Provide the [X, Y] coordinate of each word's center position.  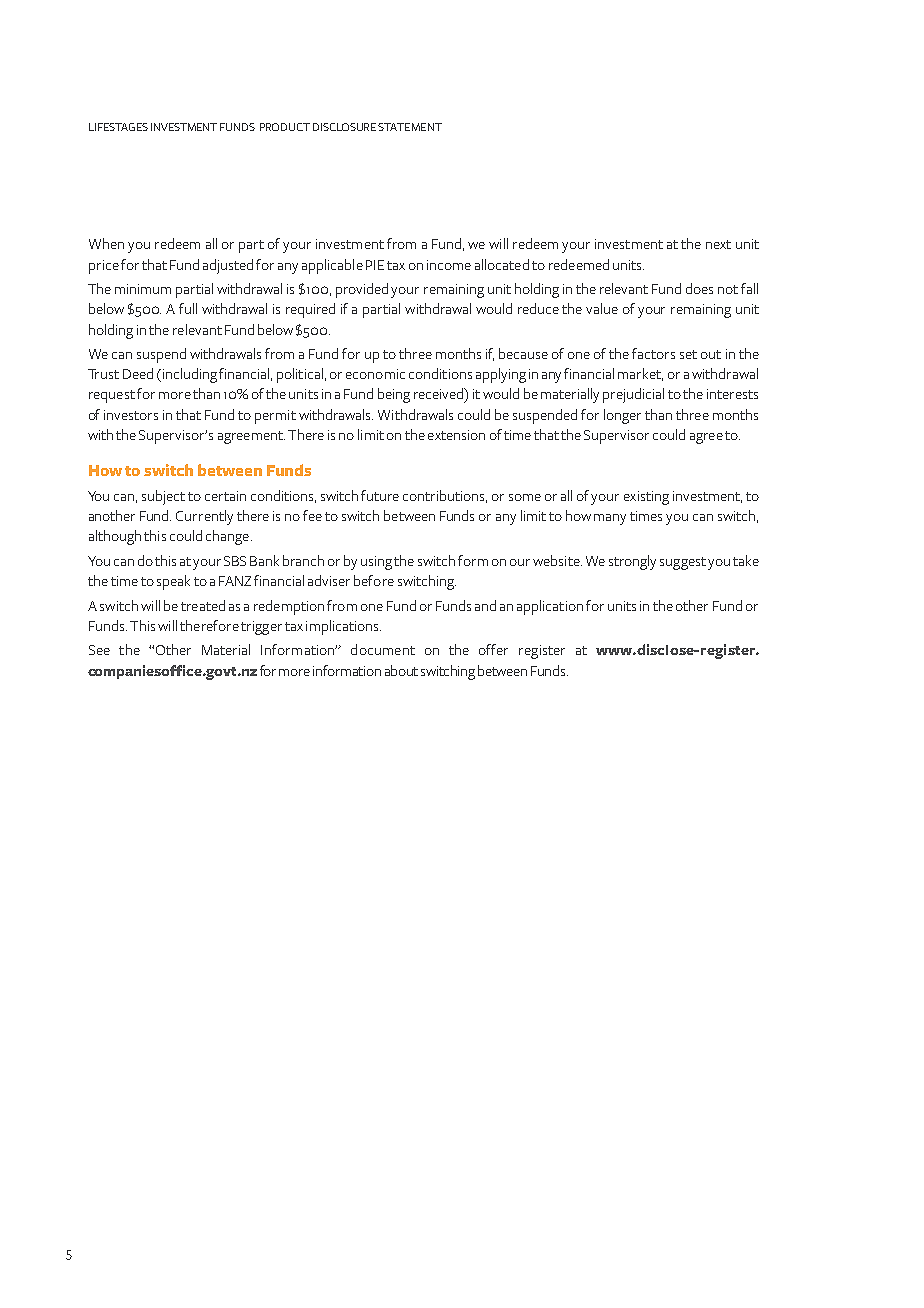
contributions [445, 496]
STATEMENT [410, 127]
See [99, 650]
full [188, 308]
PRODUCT [285, 127]
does [699, 288]
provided [362, 290]
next [718, 244]
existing [646, 498]
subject [163, 497]
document [383, 649]
